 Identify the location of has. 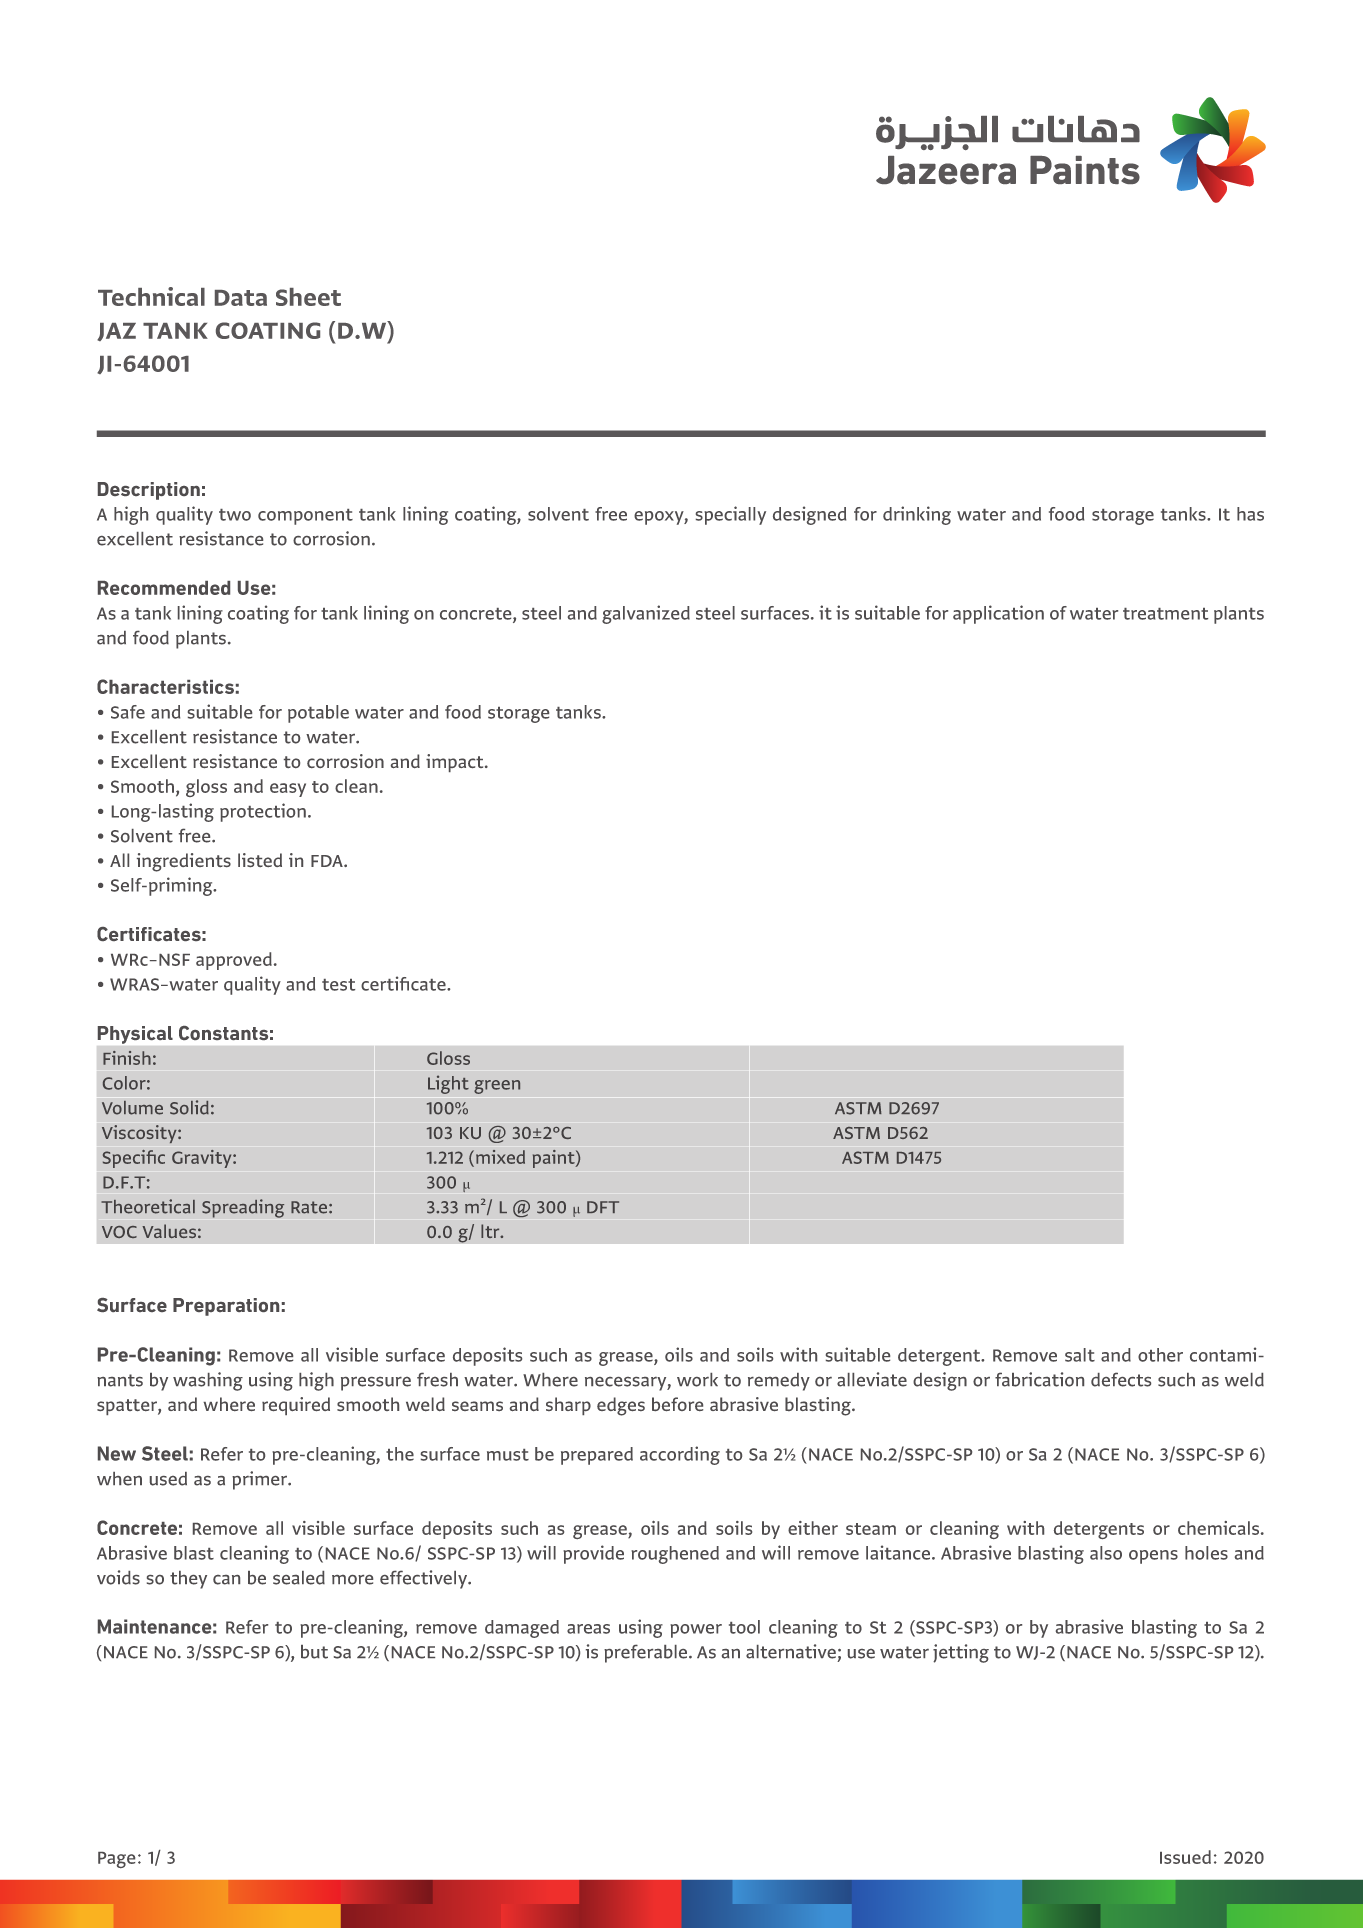
(1250, 514).
